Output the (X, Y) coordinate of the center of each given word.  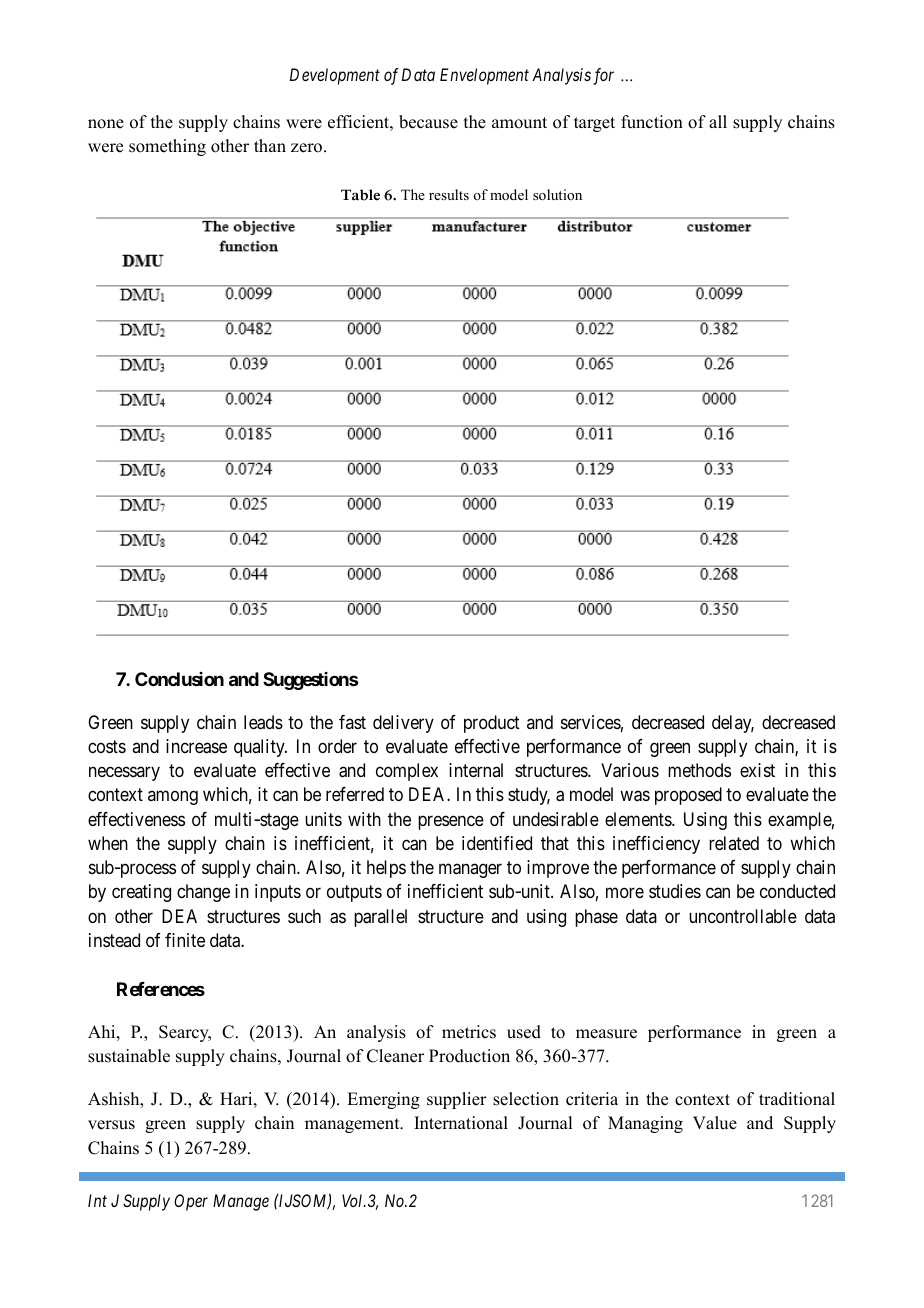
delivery (403, 724)
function (652, 122)
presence (451, 822)
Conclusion (179, 679)
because (428, 122)
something (167, 147)
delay (733, 724)
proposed (688, 796)
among (173, 798)
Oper (191, 1202)
